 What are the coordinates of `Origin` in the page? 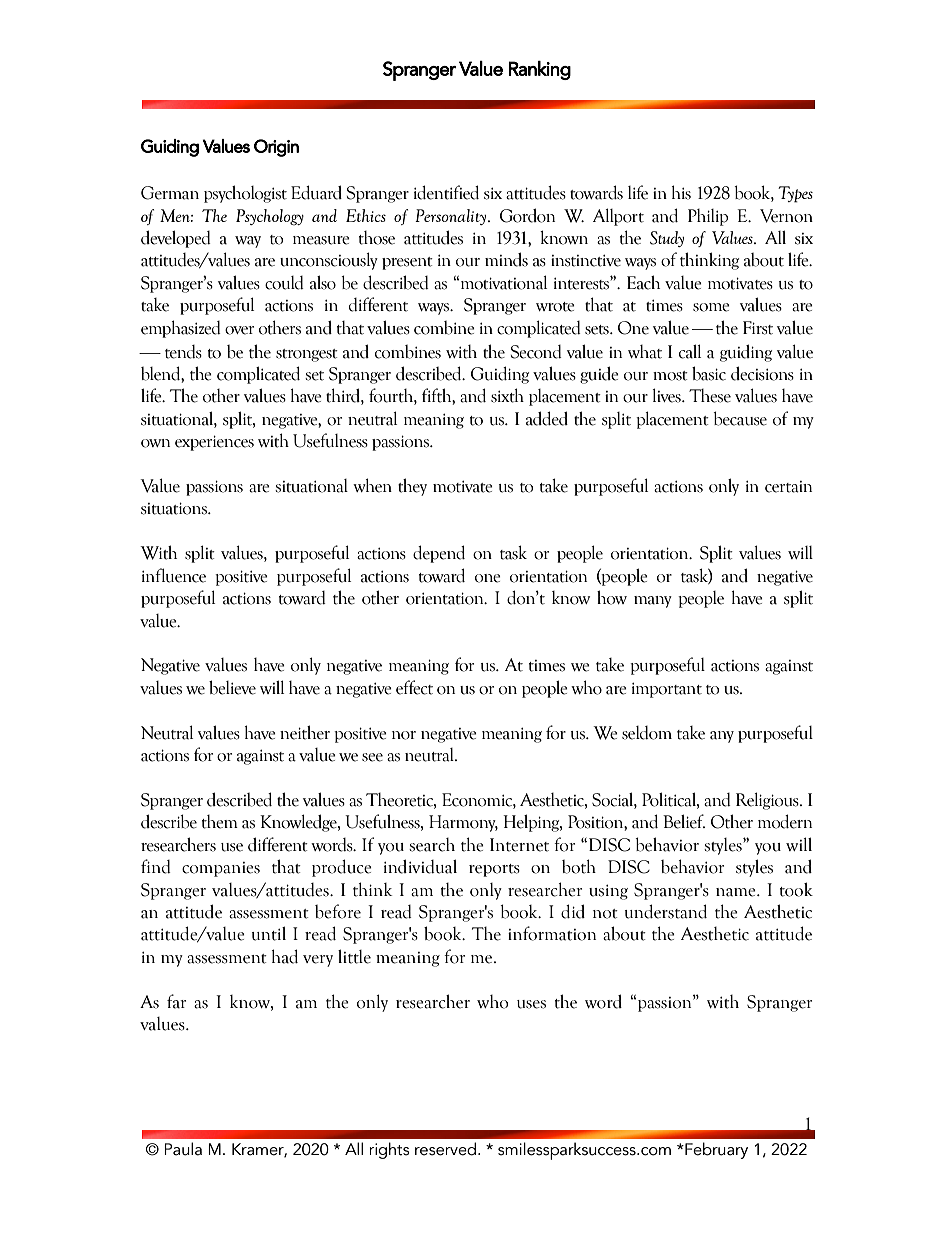 It's located at (276, 148).
